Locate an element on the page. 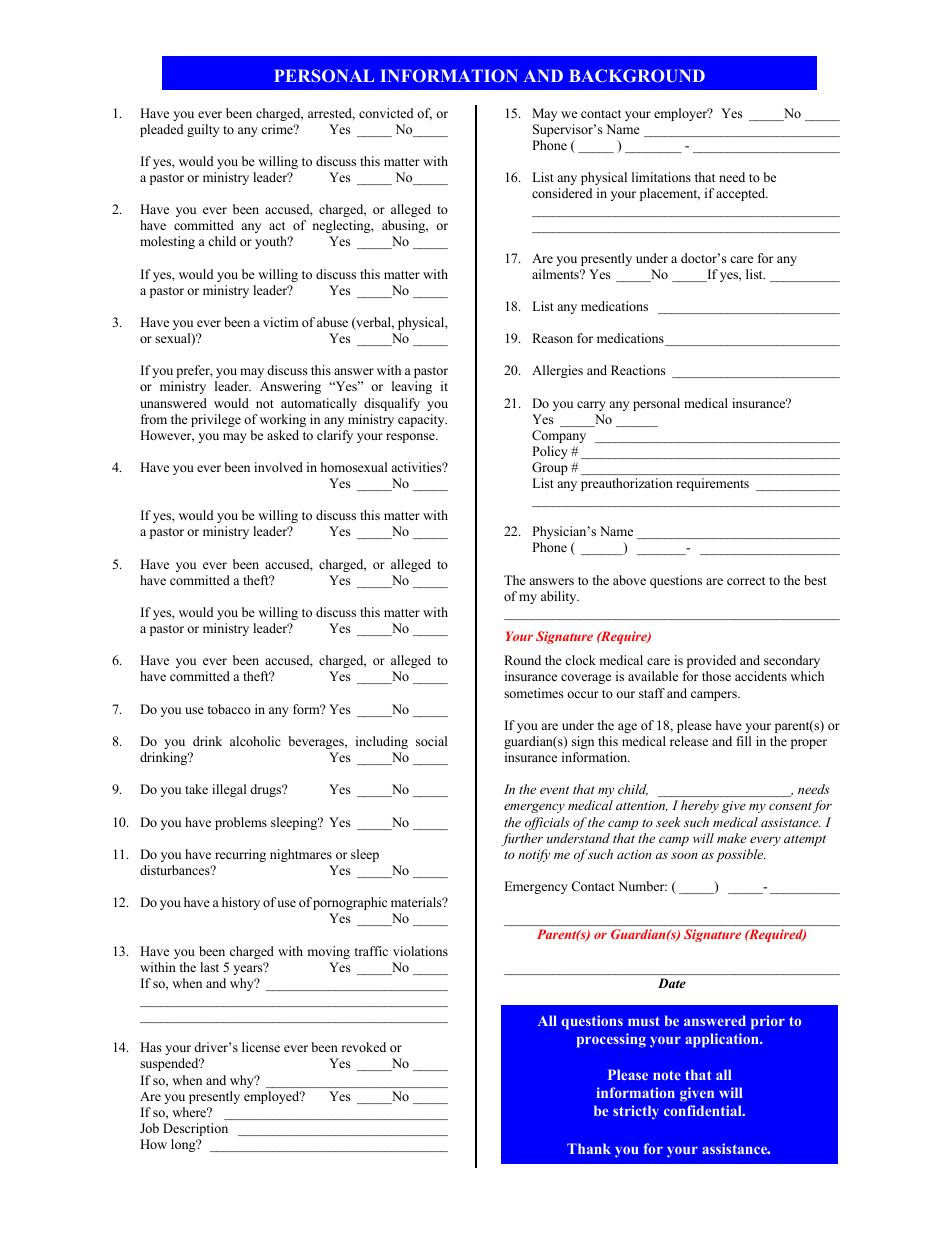  possible is located at coordinates (740, 855).
